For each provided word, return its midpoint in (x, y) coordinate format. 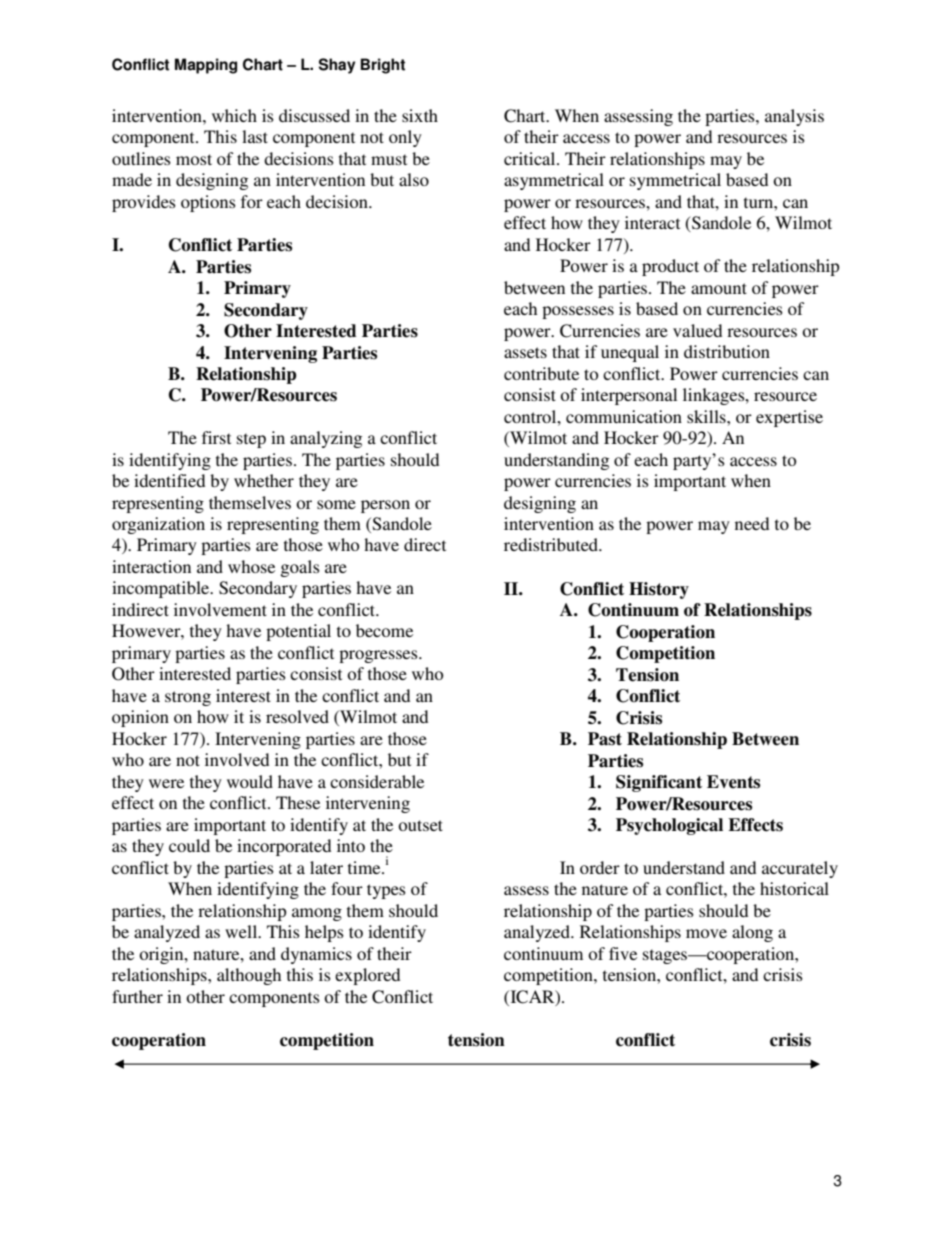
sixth (420, 115)
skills (707, 416)
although (249, 976)
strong (188, 698)
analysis (794, 117)
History (659, 590)
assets (525, 352)
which (234, 115)
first (216, 437)
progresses (379, 656)
